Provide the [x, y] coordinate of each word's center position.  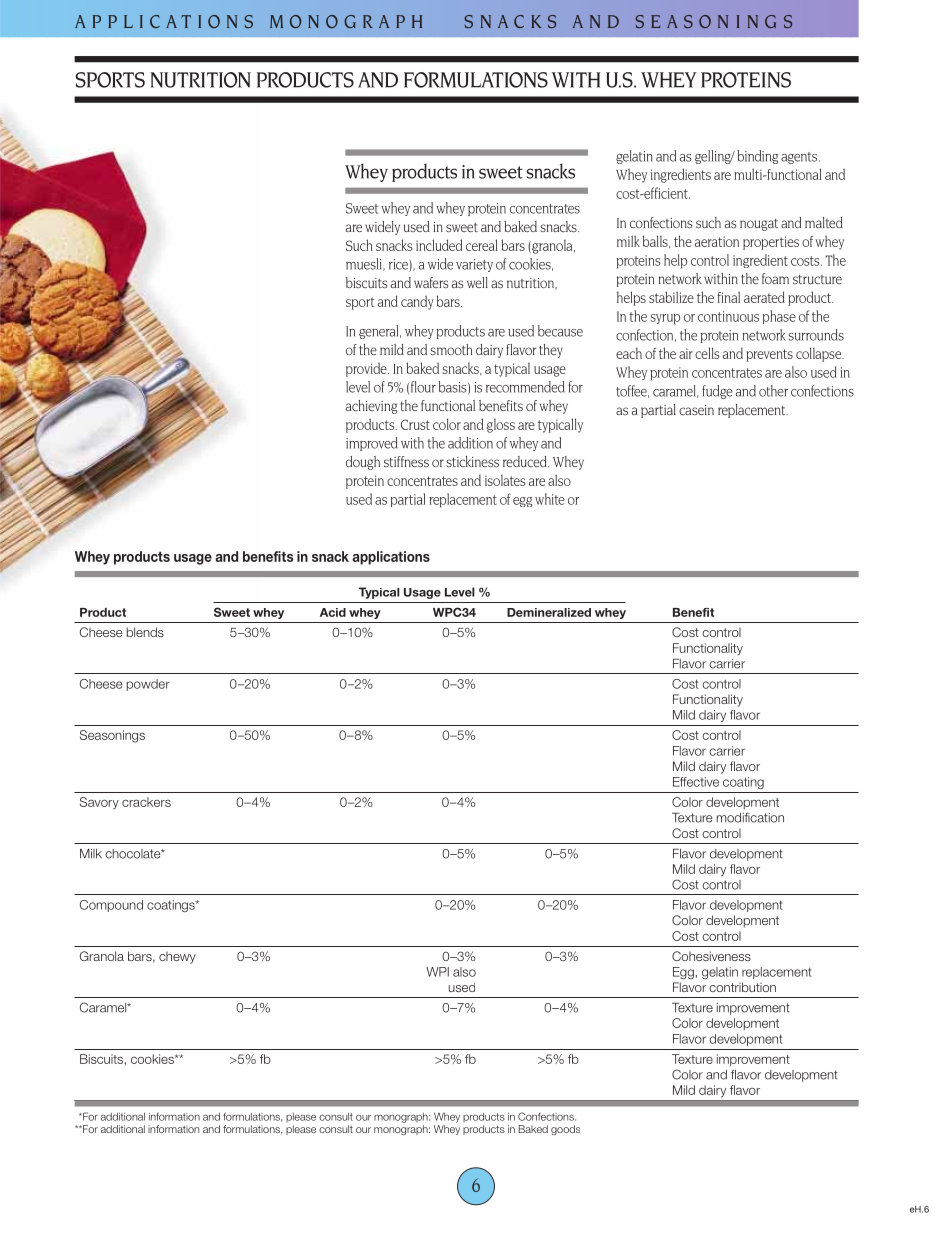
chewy [177, 958]
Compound [111, 906]
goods [565, 1130]
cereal [481, 245]
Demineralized [549, 612]
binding [757, 157]
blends [145, 632]
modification [750, 818]
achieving [371, 407]
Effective [696, 782]
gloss [501, 426]
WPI [437, 972]
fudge [717, 392]
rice [399, 265]
